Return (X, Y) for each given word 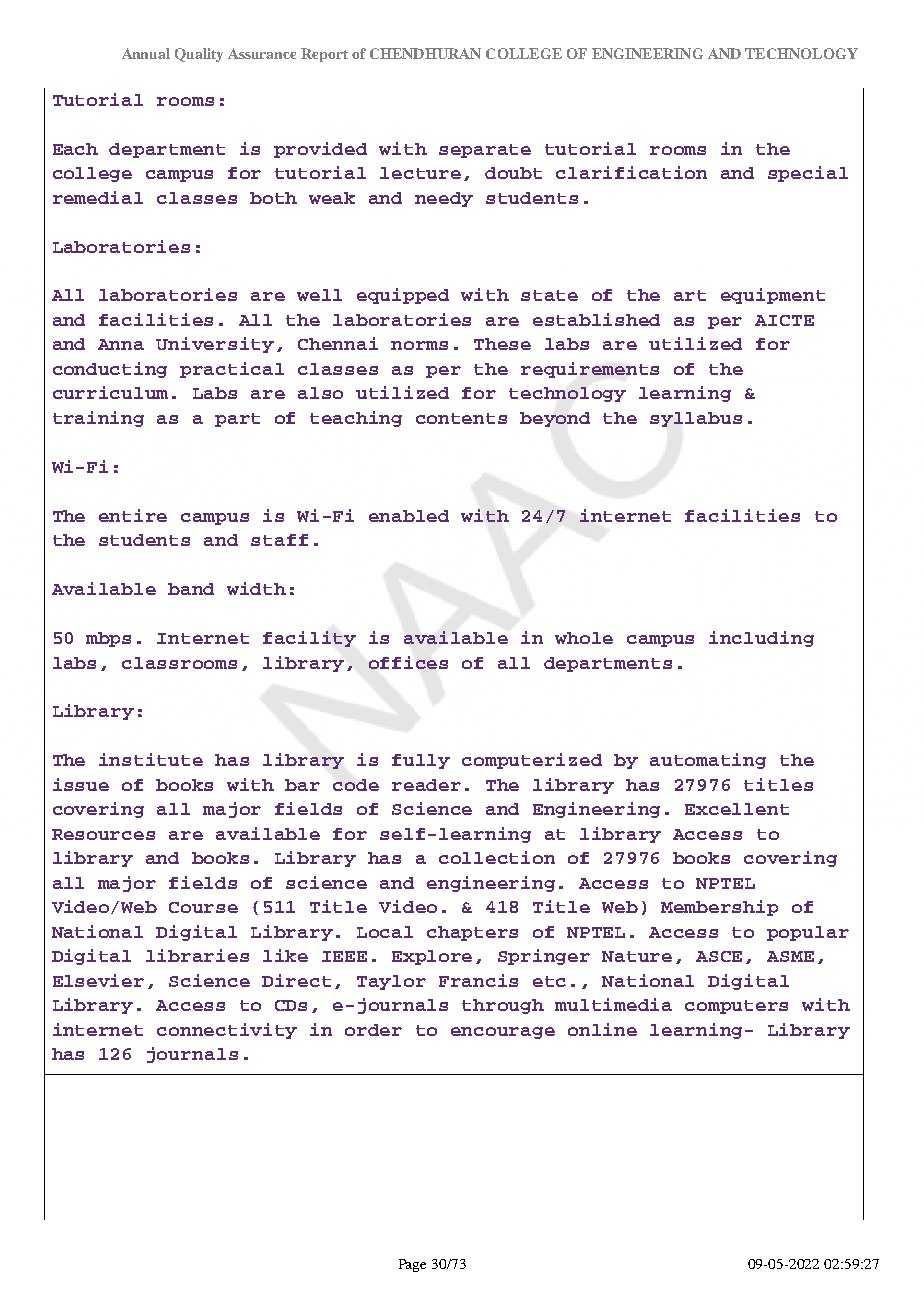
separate (485, 151)
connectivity (227, 1031)
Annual (146, 53)
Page (412, 1265)
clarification (631, 172)
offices (408, 662)
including (761, 639)
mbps (108, 639)
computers (736, 1007)
